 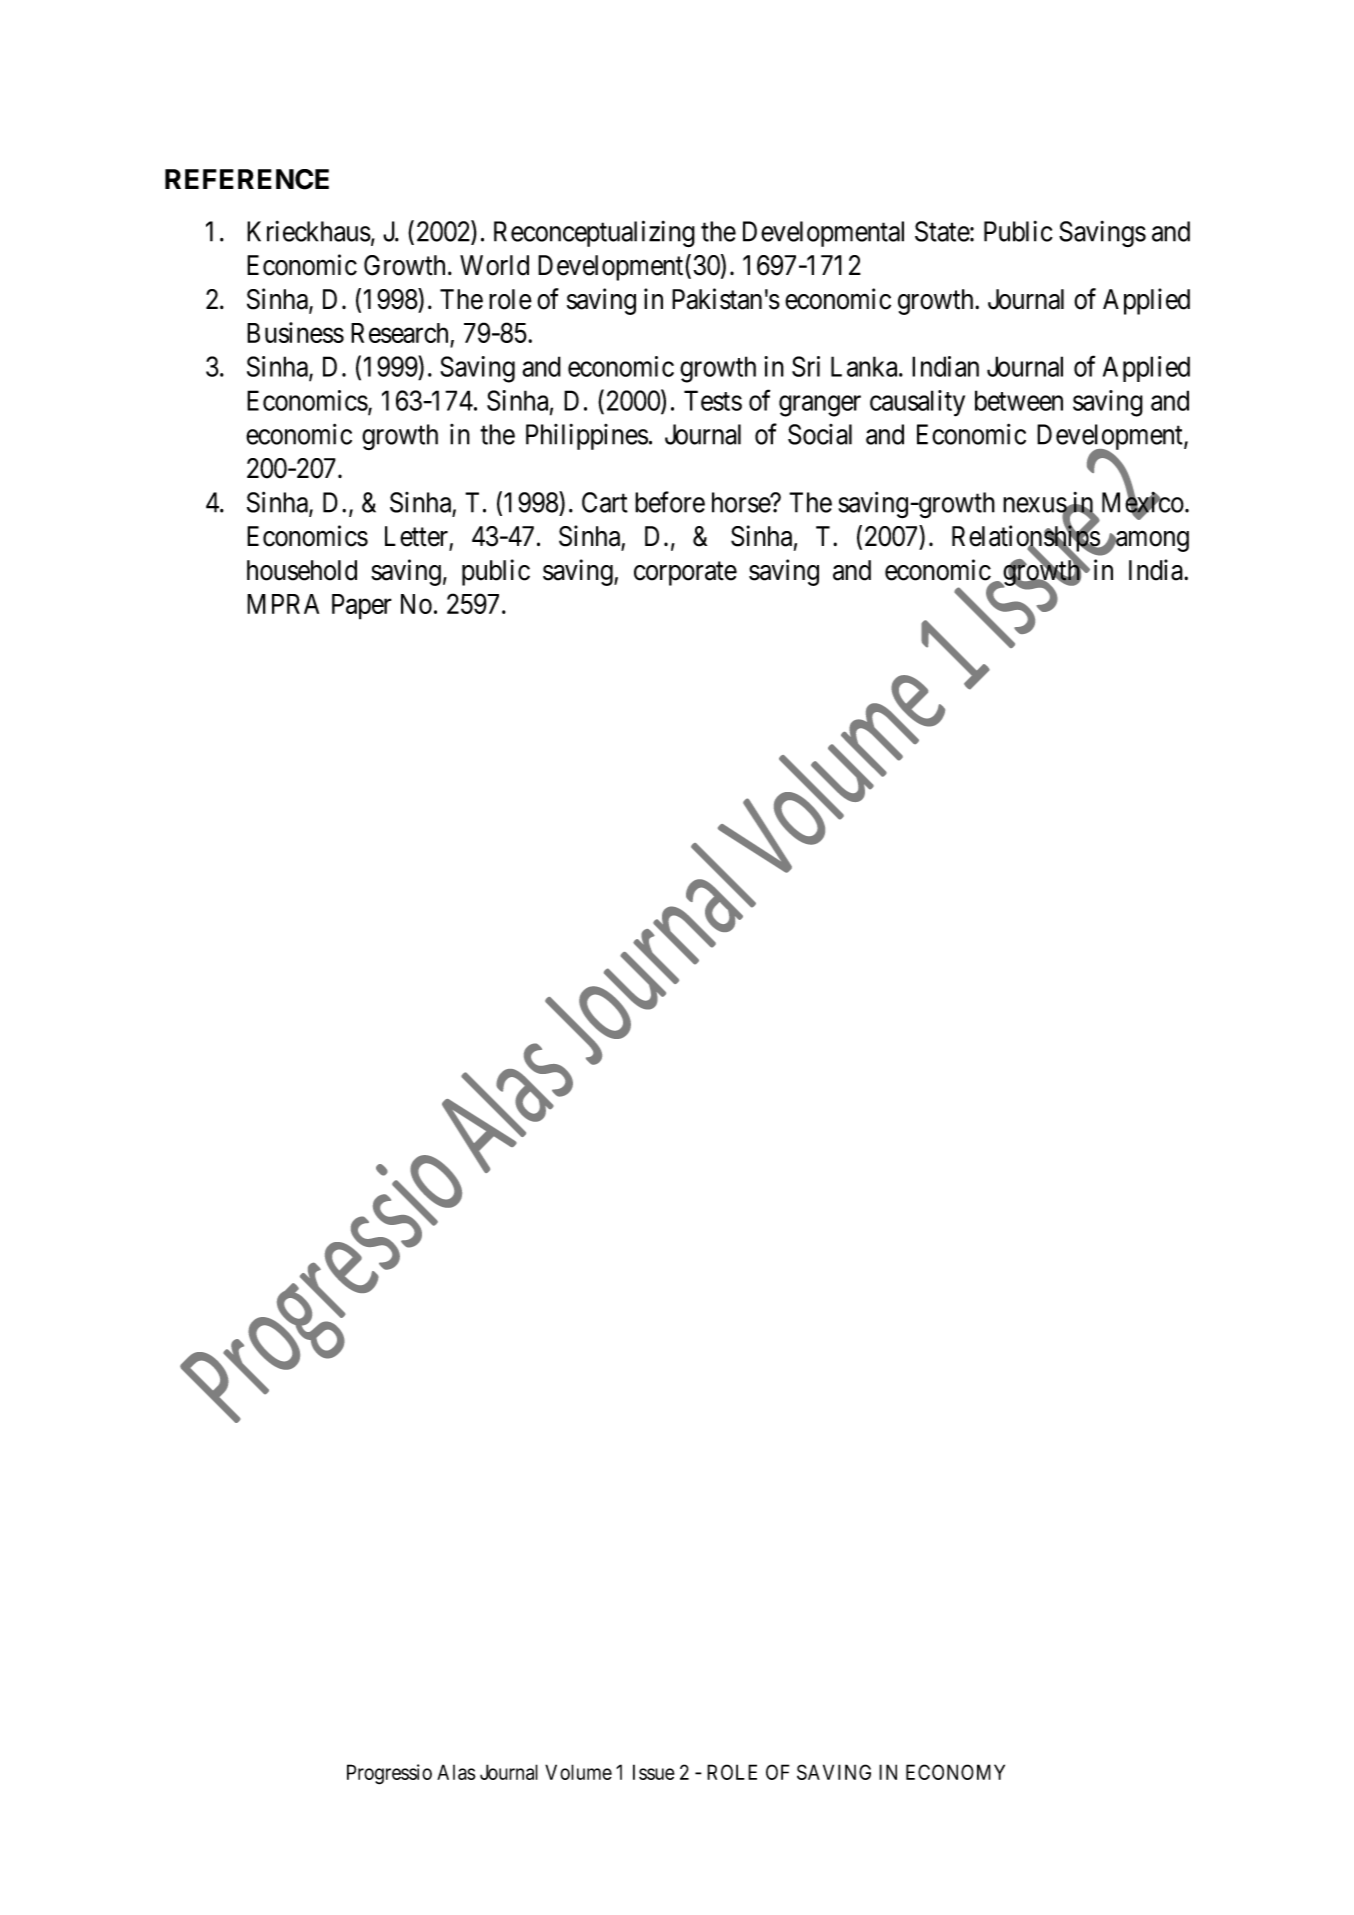 I want to click on household, so click(x=302, y=570).
